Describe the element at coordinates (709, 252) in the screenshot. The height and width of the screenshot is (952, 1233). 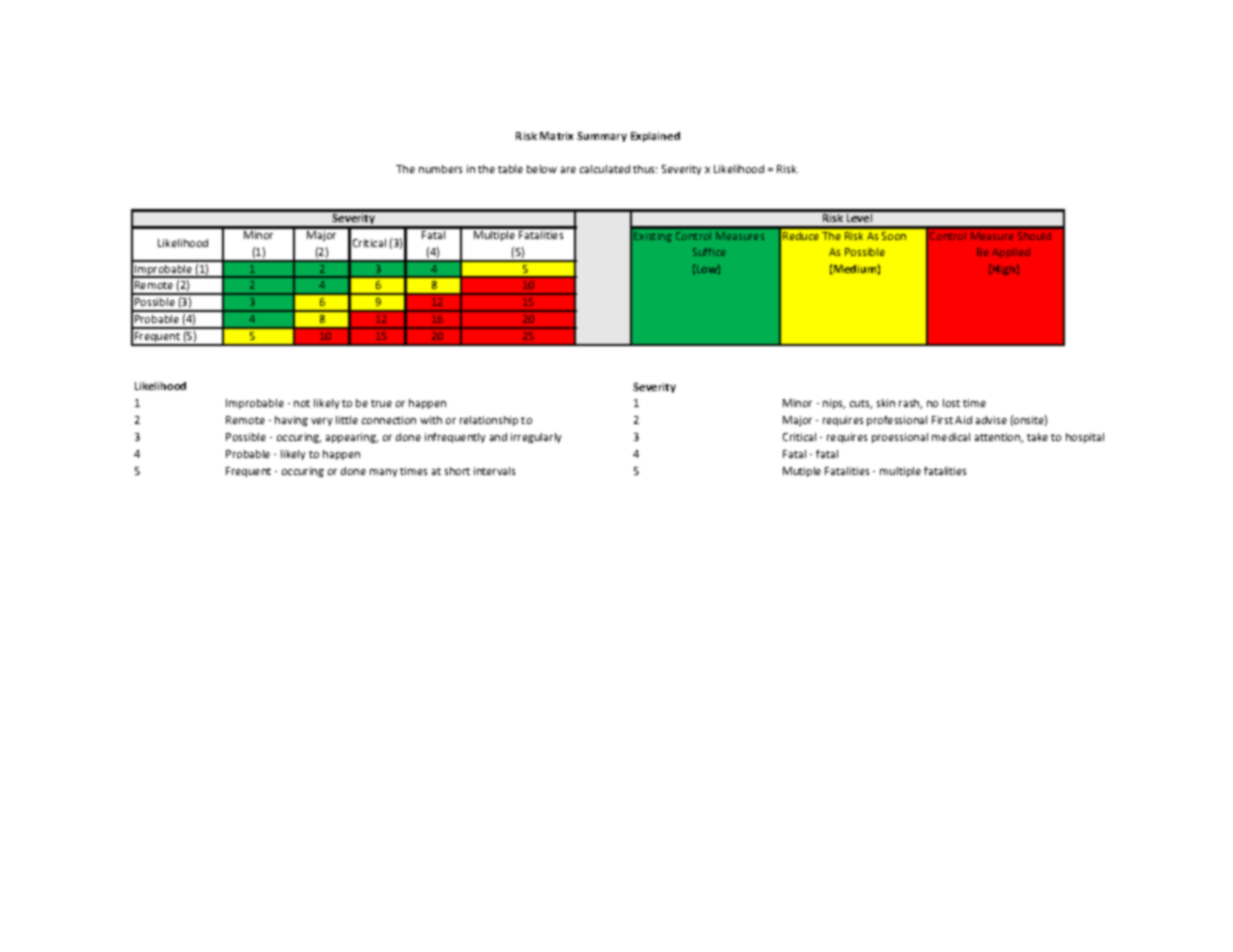
I see `Suffice` at that location.
